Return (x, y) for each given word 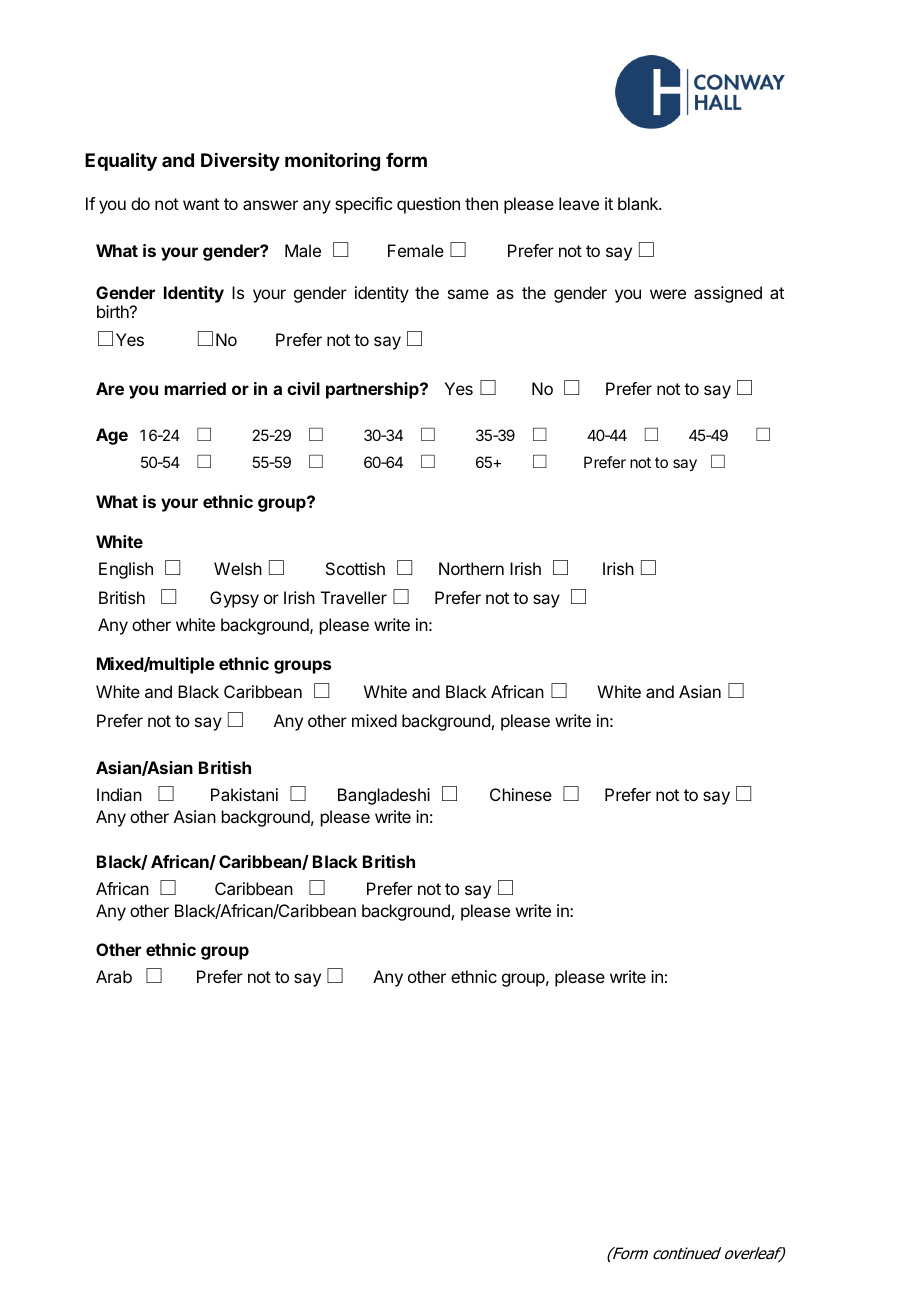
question (428, 205)
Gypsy (234, 599)
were (668, 294)
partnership (373, 390)
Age (112, 436)
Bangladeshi (384, 796)
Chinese (521, 794)
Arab (114, 976)
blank (639, 203)
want (201, 204)
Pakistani (244, 794)
